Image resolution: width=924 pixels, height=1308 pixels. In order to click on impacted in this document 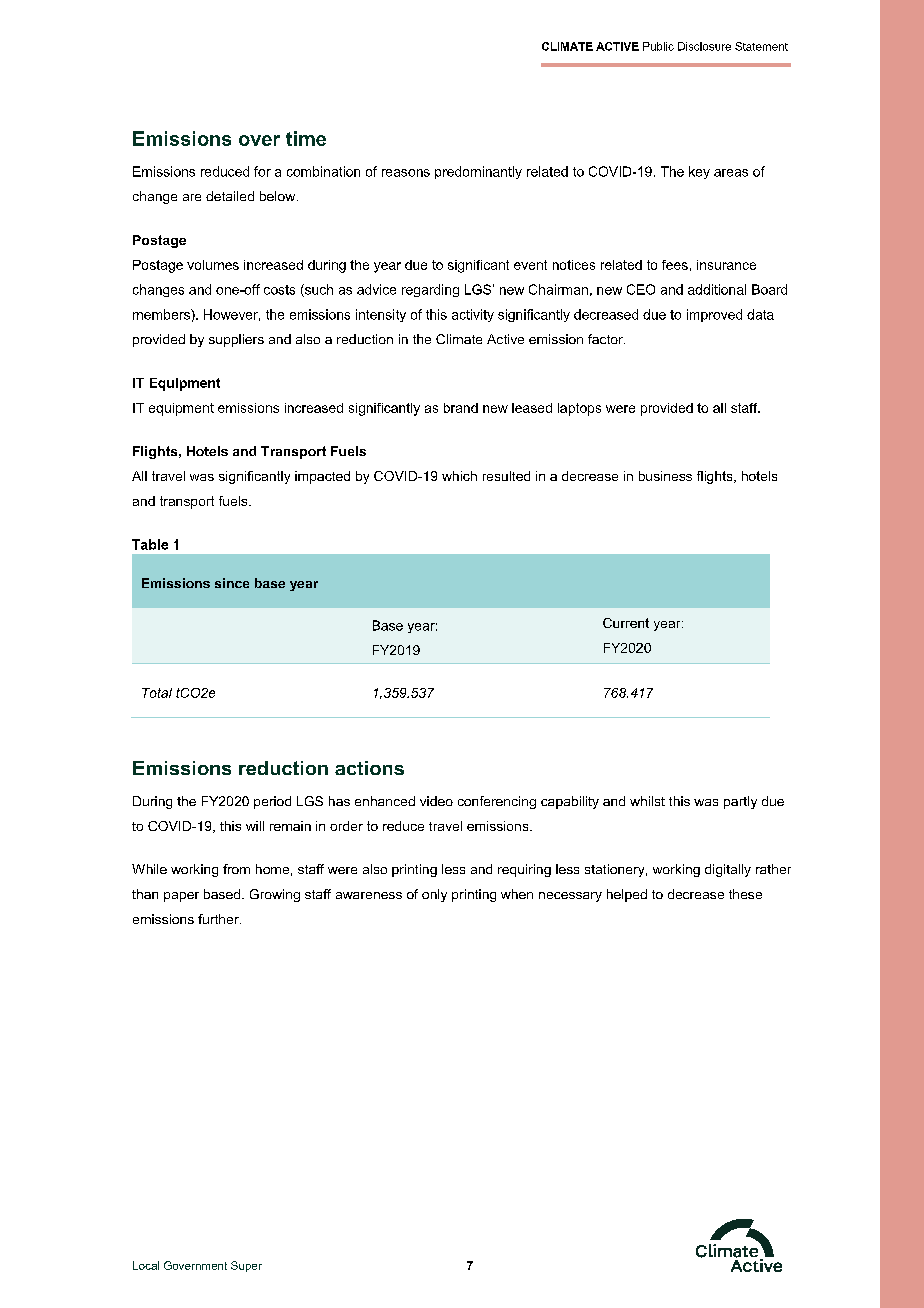, I will do `click(322, 477)`.
